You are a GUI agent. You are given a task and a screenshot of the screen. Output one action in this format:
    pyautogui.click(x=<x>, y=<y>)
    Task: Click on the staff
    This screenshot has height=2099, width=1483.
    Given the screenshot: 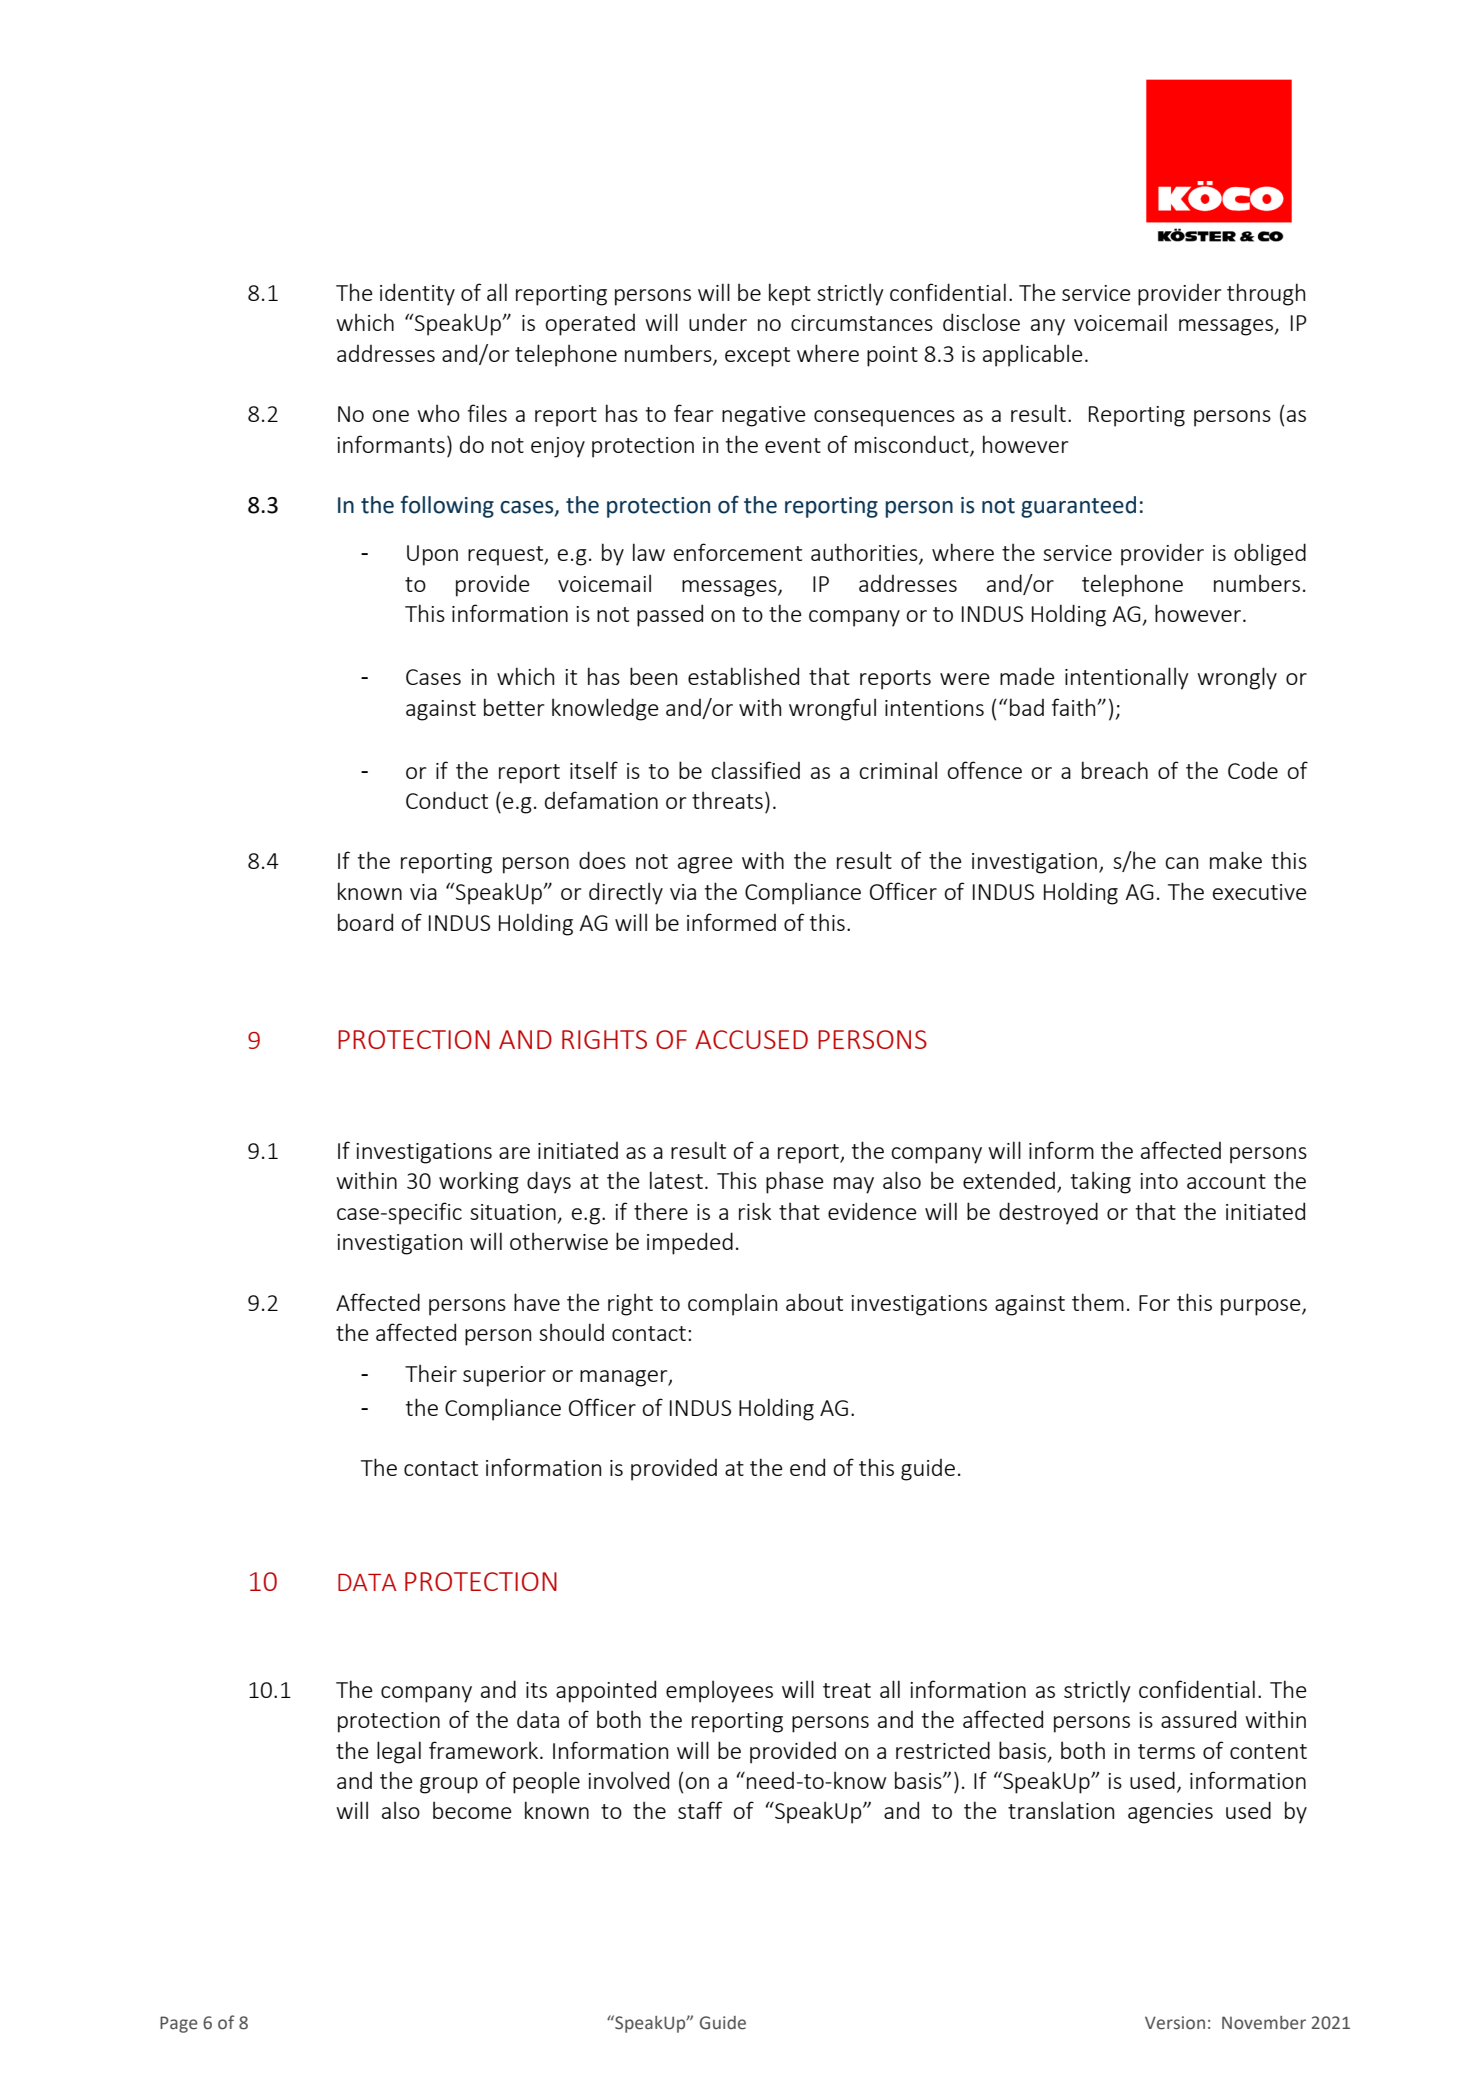 What is the action you would take?
    pyautogui.click(x=700, y=1810)
